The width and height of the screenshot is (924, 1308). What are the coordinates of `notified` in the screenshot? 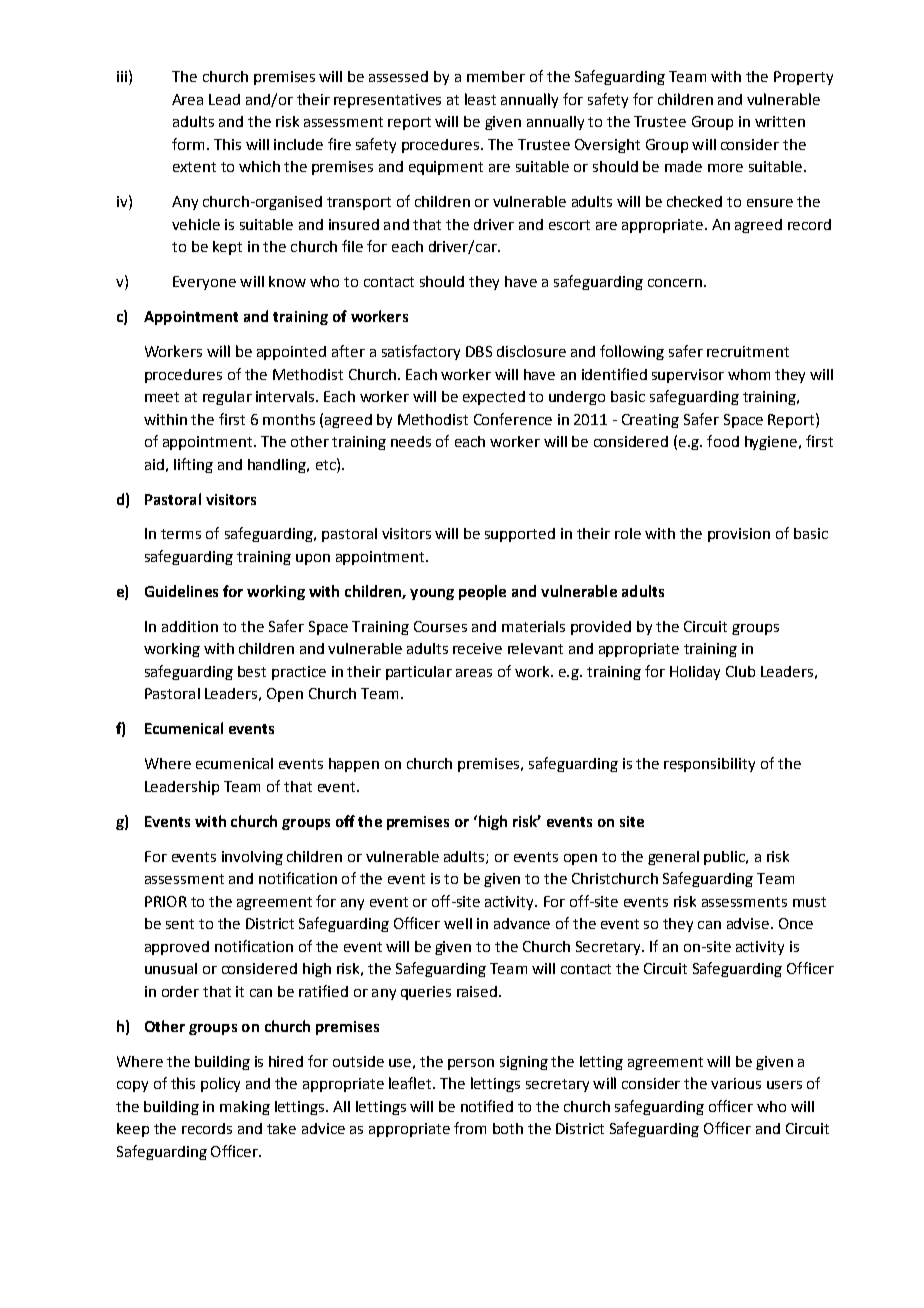 It's located at (487, 1106).
